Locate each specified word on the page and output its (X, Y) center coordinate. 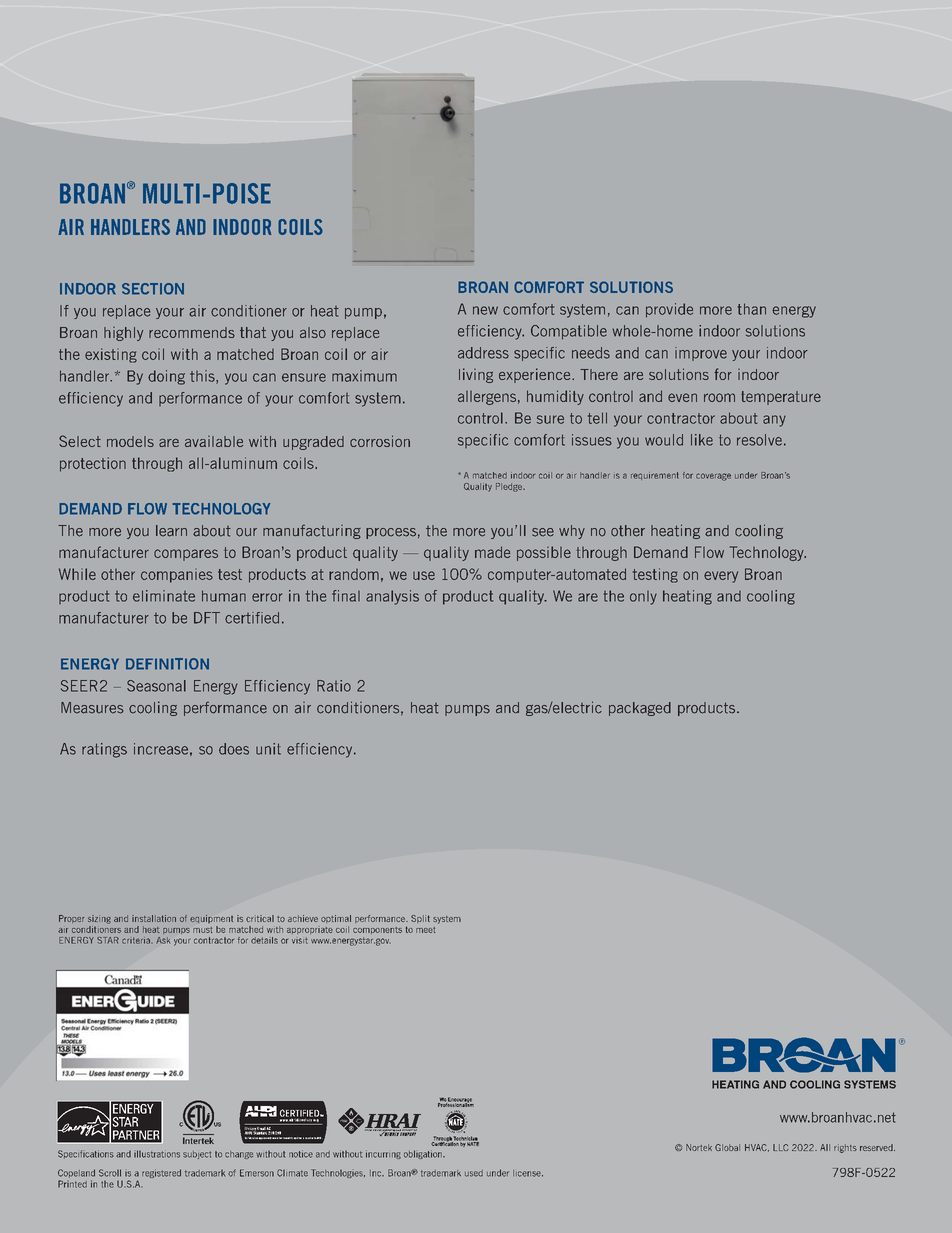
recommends (192, 332)
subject (197, 1155)
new (485, 310)
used (474, 1173)
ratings (104, 750)
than (752, 309)
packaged (640, 709)
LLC (781, 1147)
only (643, 598)
